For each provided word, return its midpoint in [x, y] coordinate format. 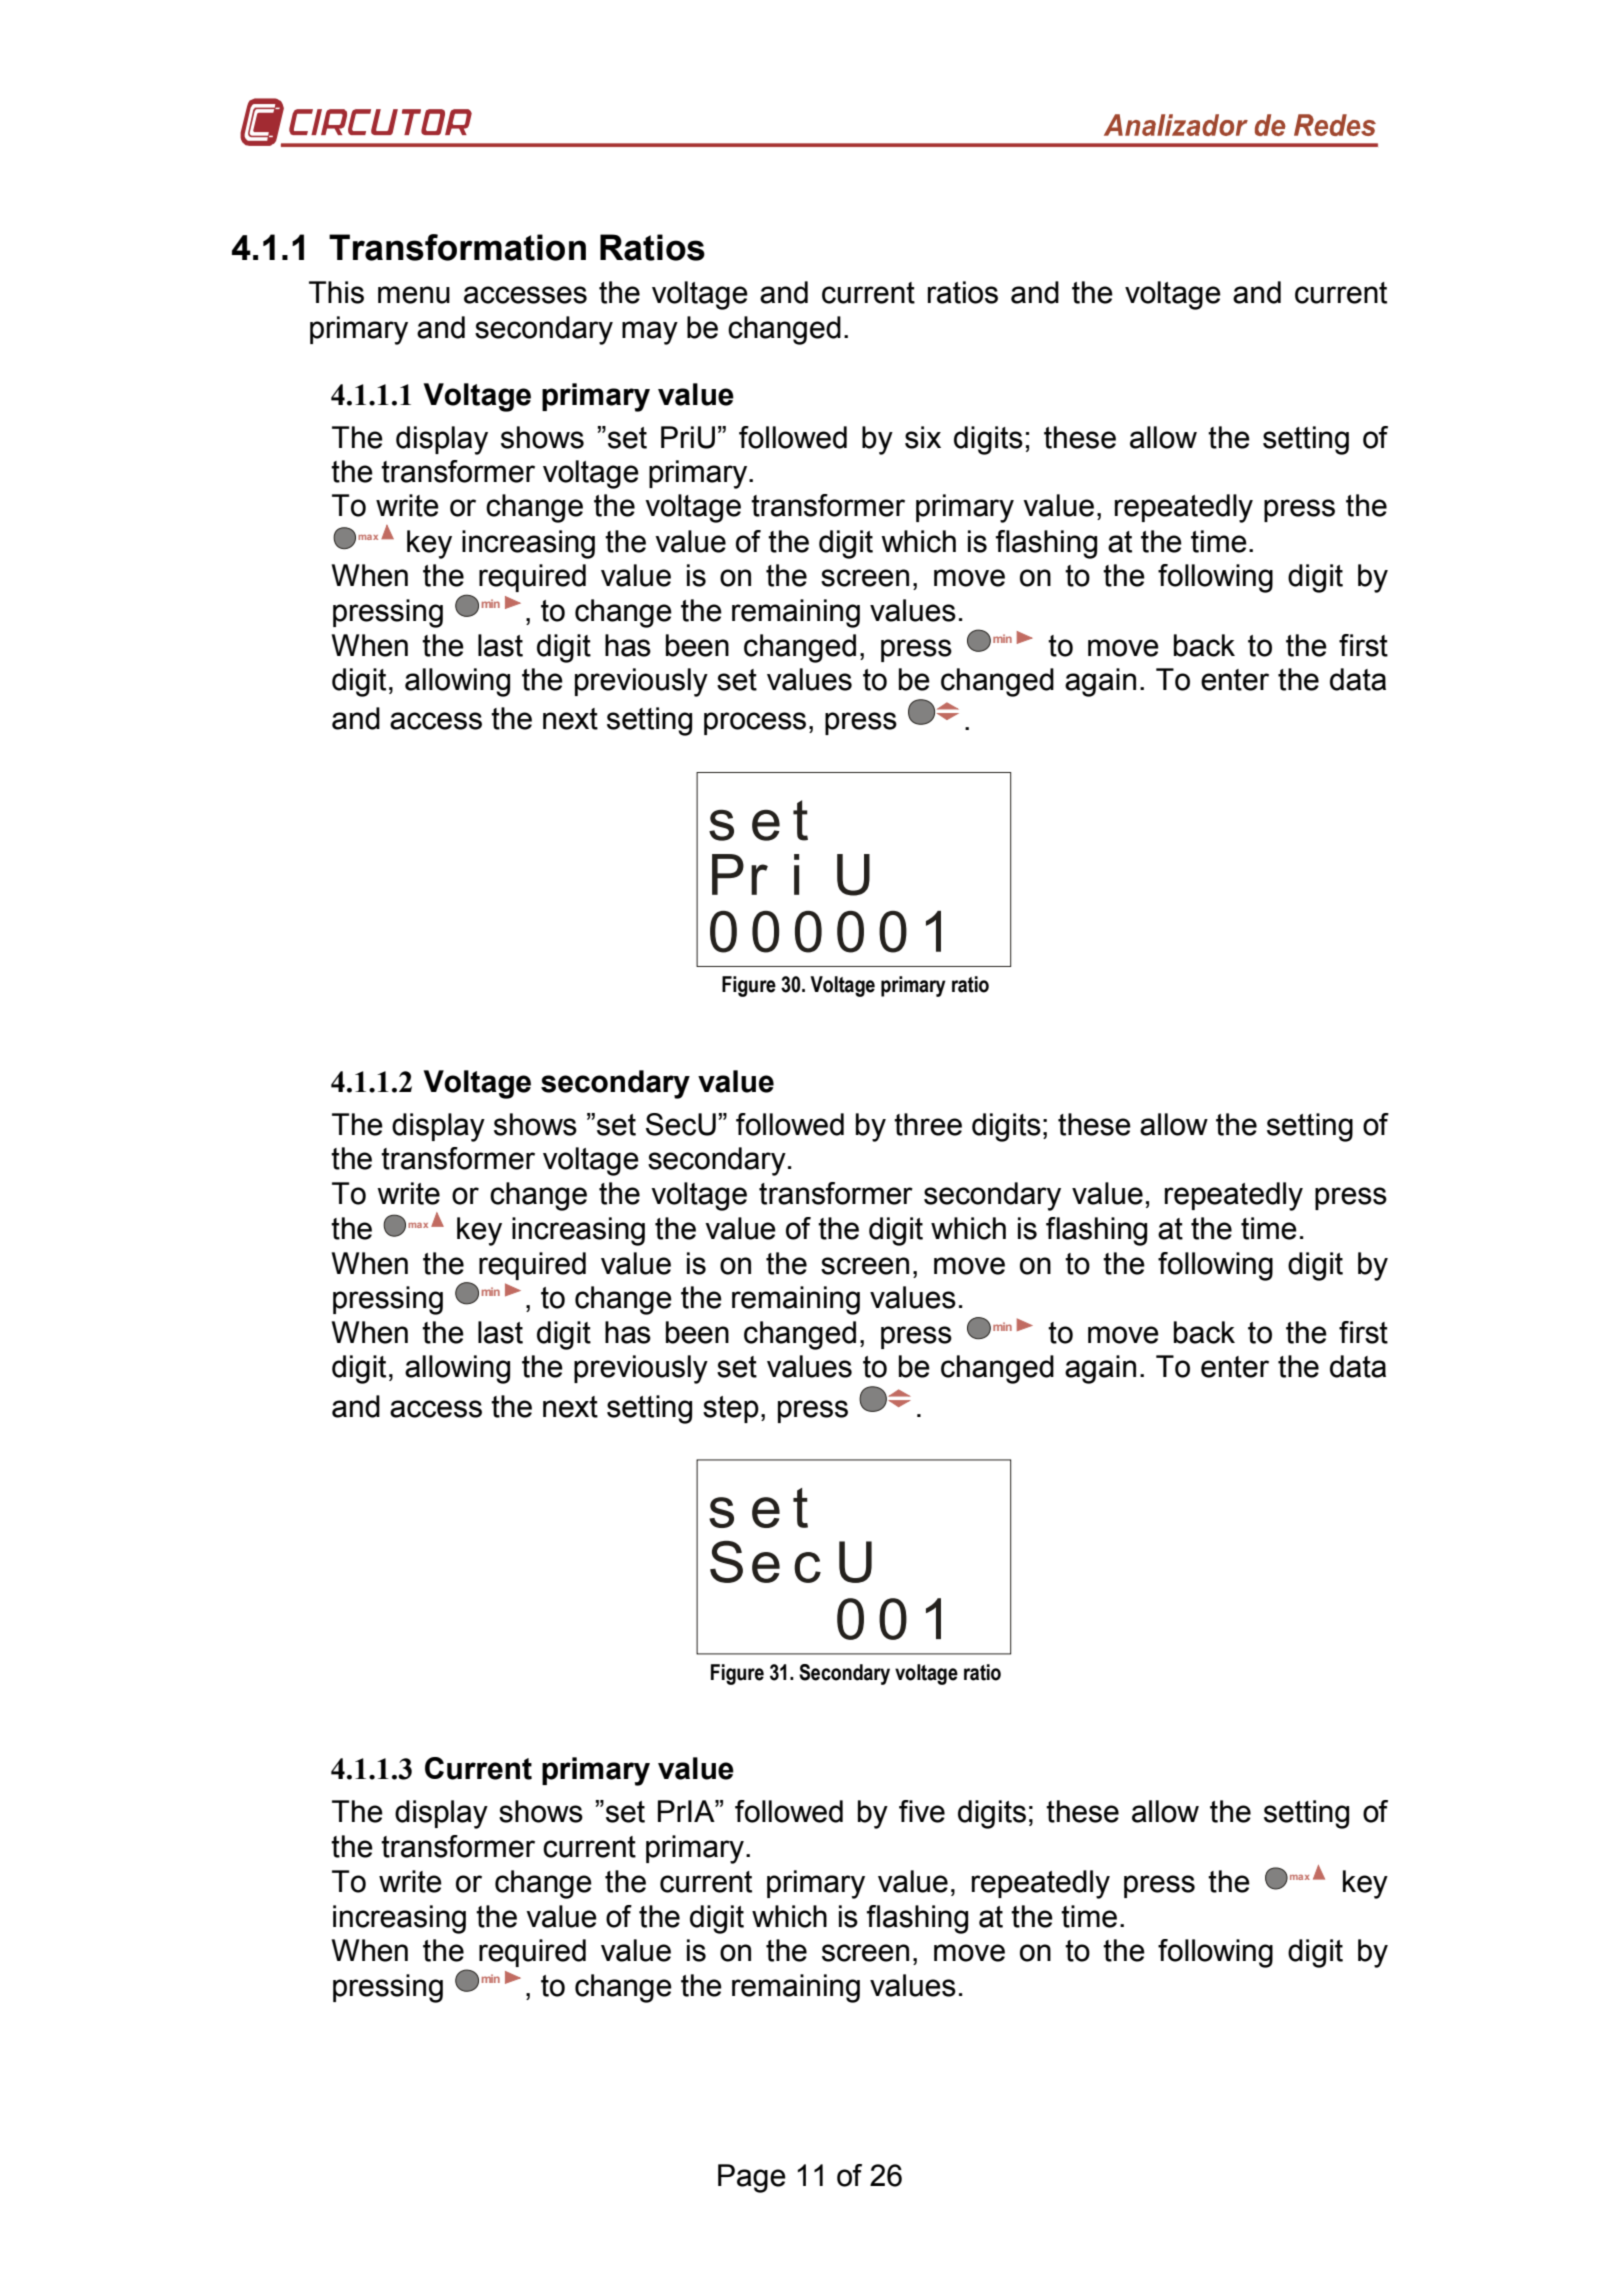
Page [752, 2178]
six [923, 437]
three [928, 1124]
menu [414, 295]
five [922, 1811]
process [755, 723]
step [731, 1409]
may [650, 333]
